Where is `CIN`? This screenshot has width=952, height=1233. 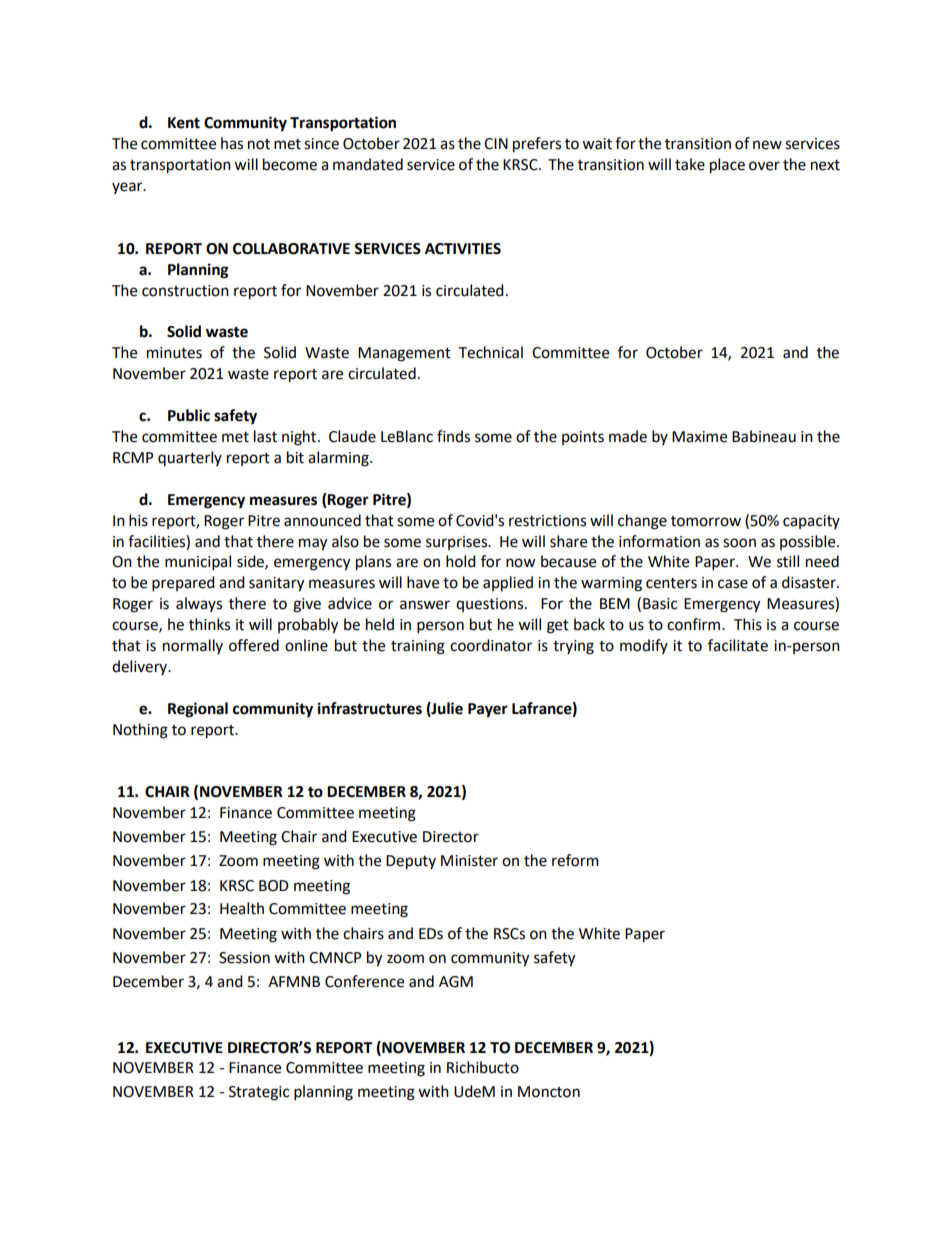 CIN is located at coordinates (496, 144).
